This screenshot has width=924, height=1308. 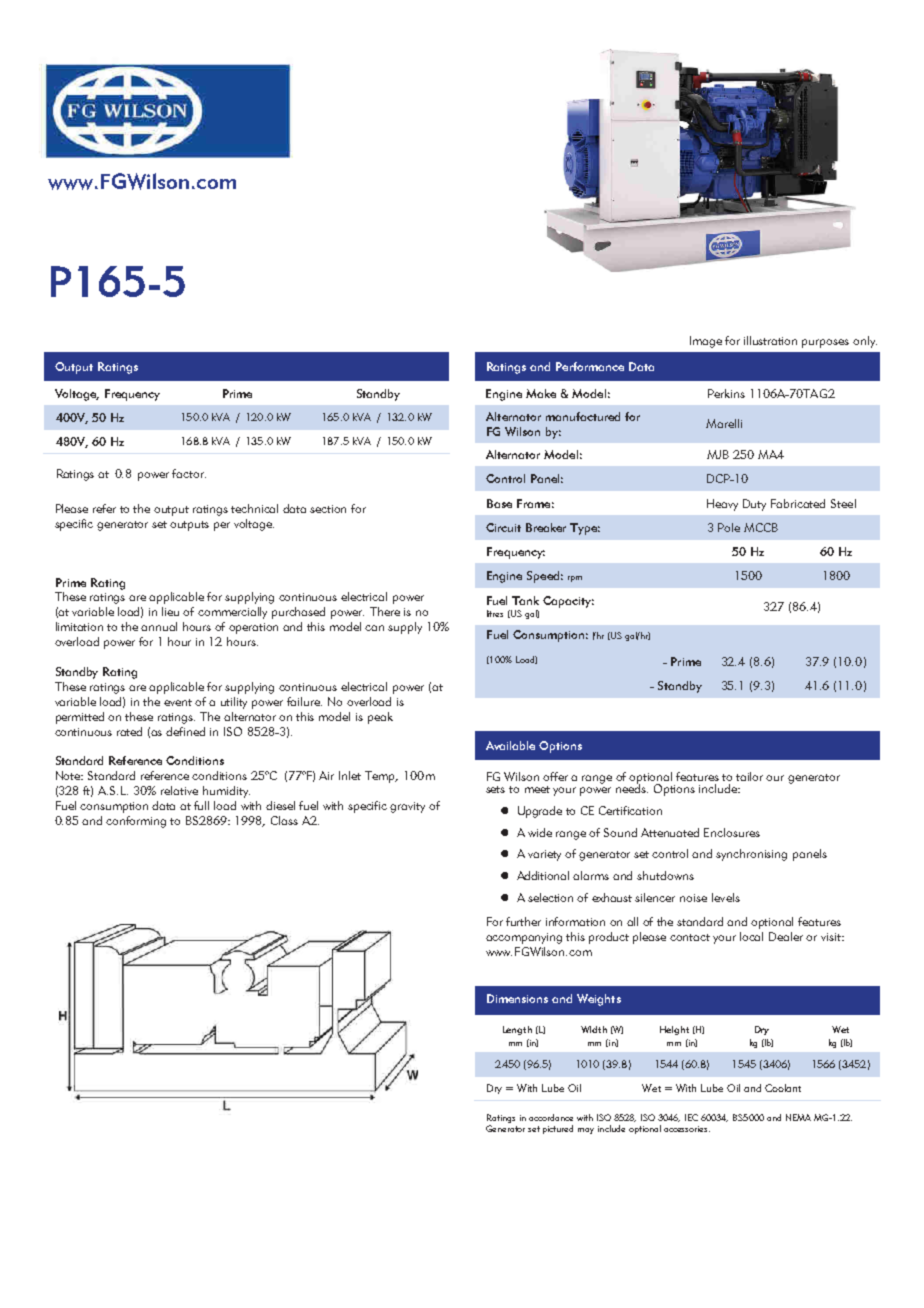 What do you see at coordinates (541, 393) in the screenshot?
I see `Make` at bounding box center [541, 393].
